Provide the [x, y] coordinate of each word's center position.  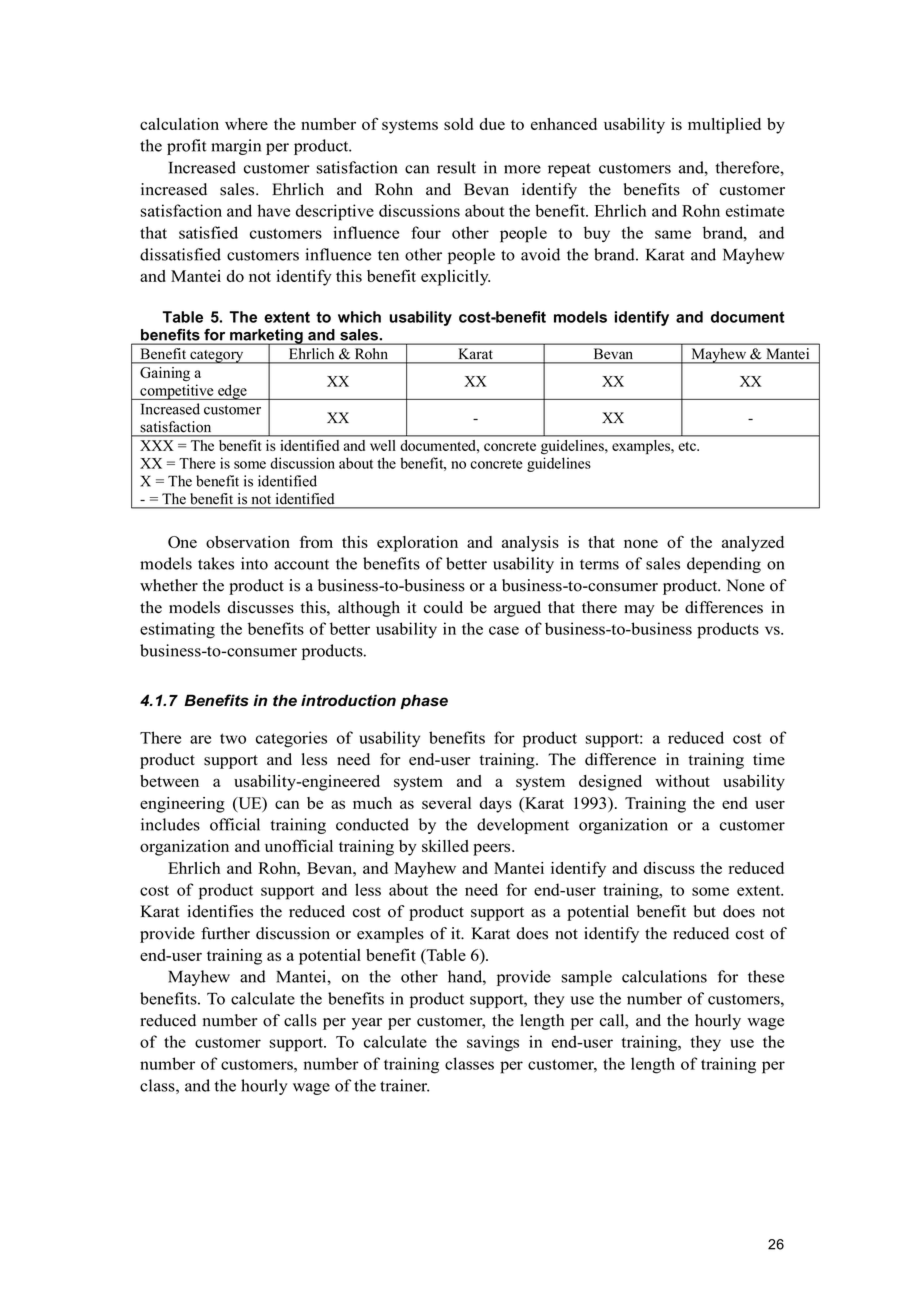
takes [216, 563]
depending [724, 565]
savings [493, 1043]
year [367, 1024]
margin [236, 147]
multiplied [724, 126]
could [443, 607]
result [456, 167]
